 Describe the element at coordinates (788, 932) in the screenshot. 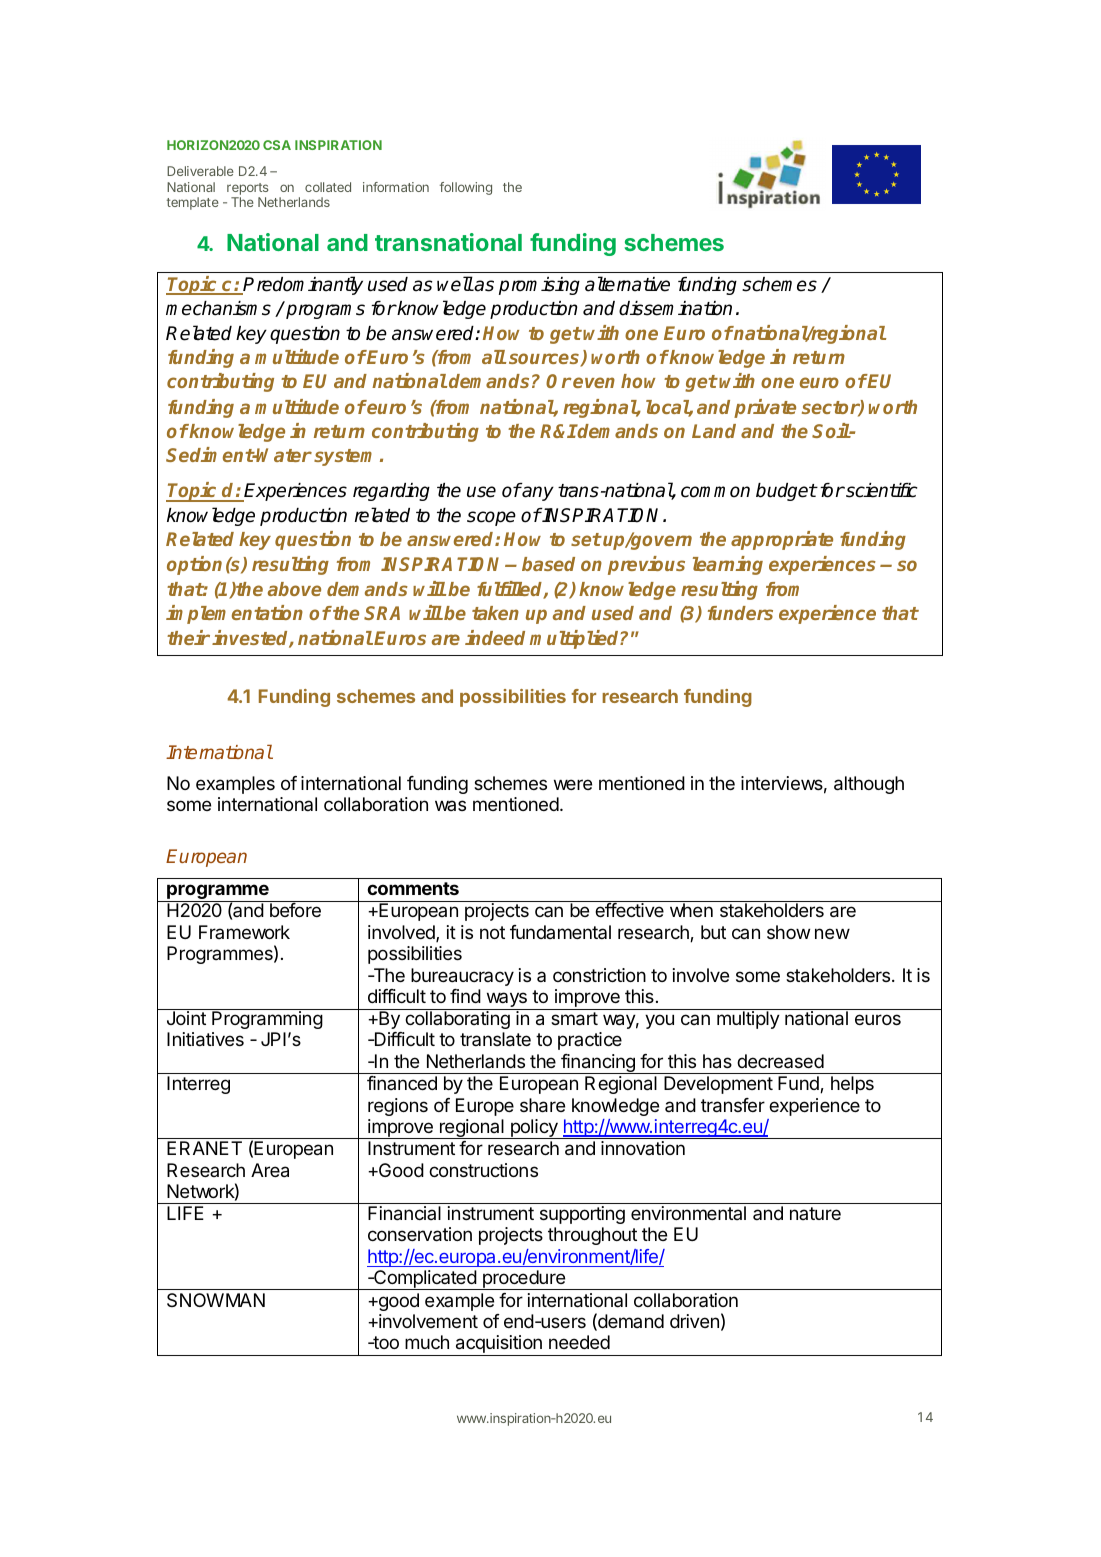

I see `show` at that location.
